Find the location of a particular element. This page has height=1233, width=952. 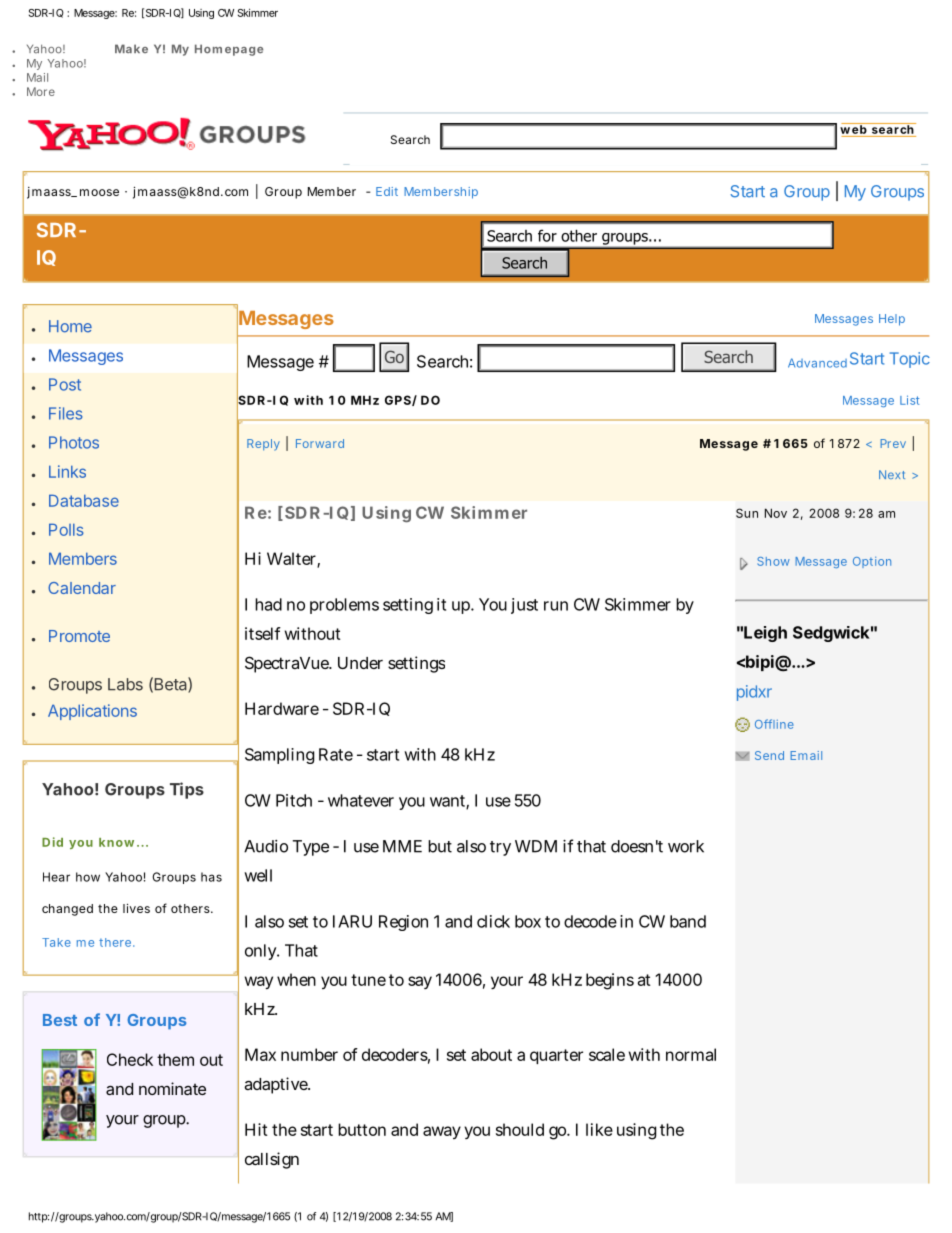

web is located at coordinates (854, 128).
